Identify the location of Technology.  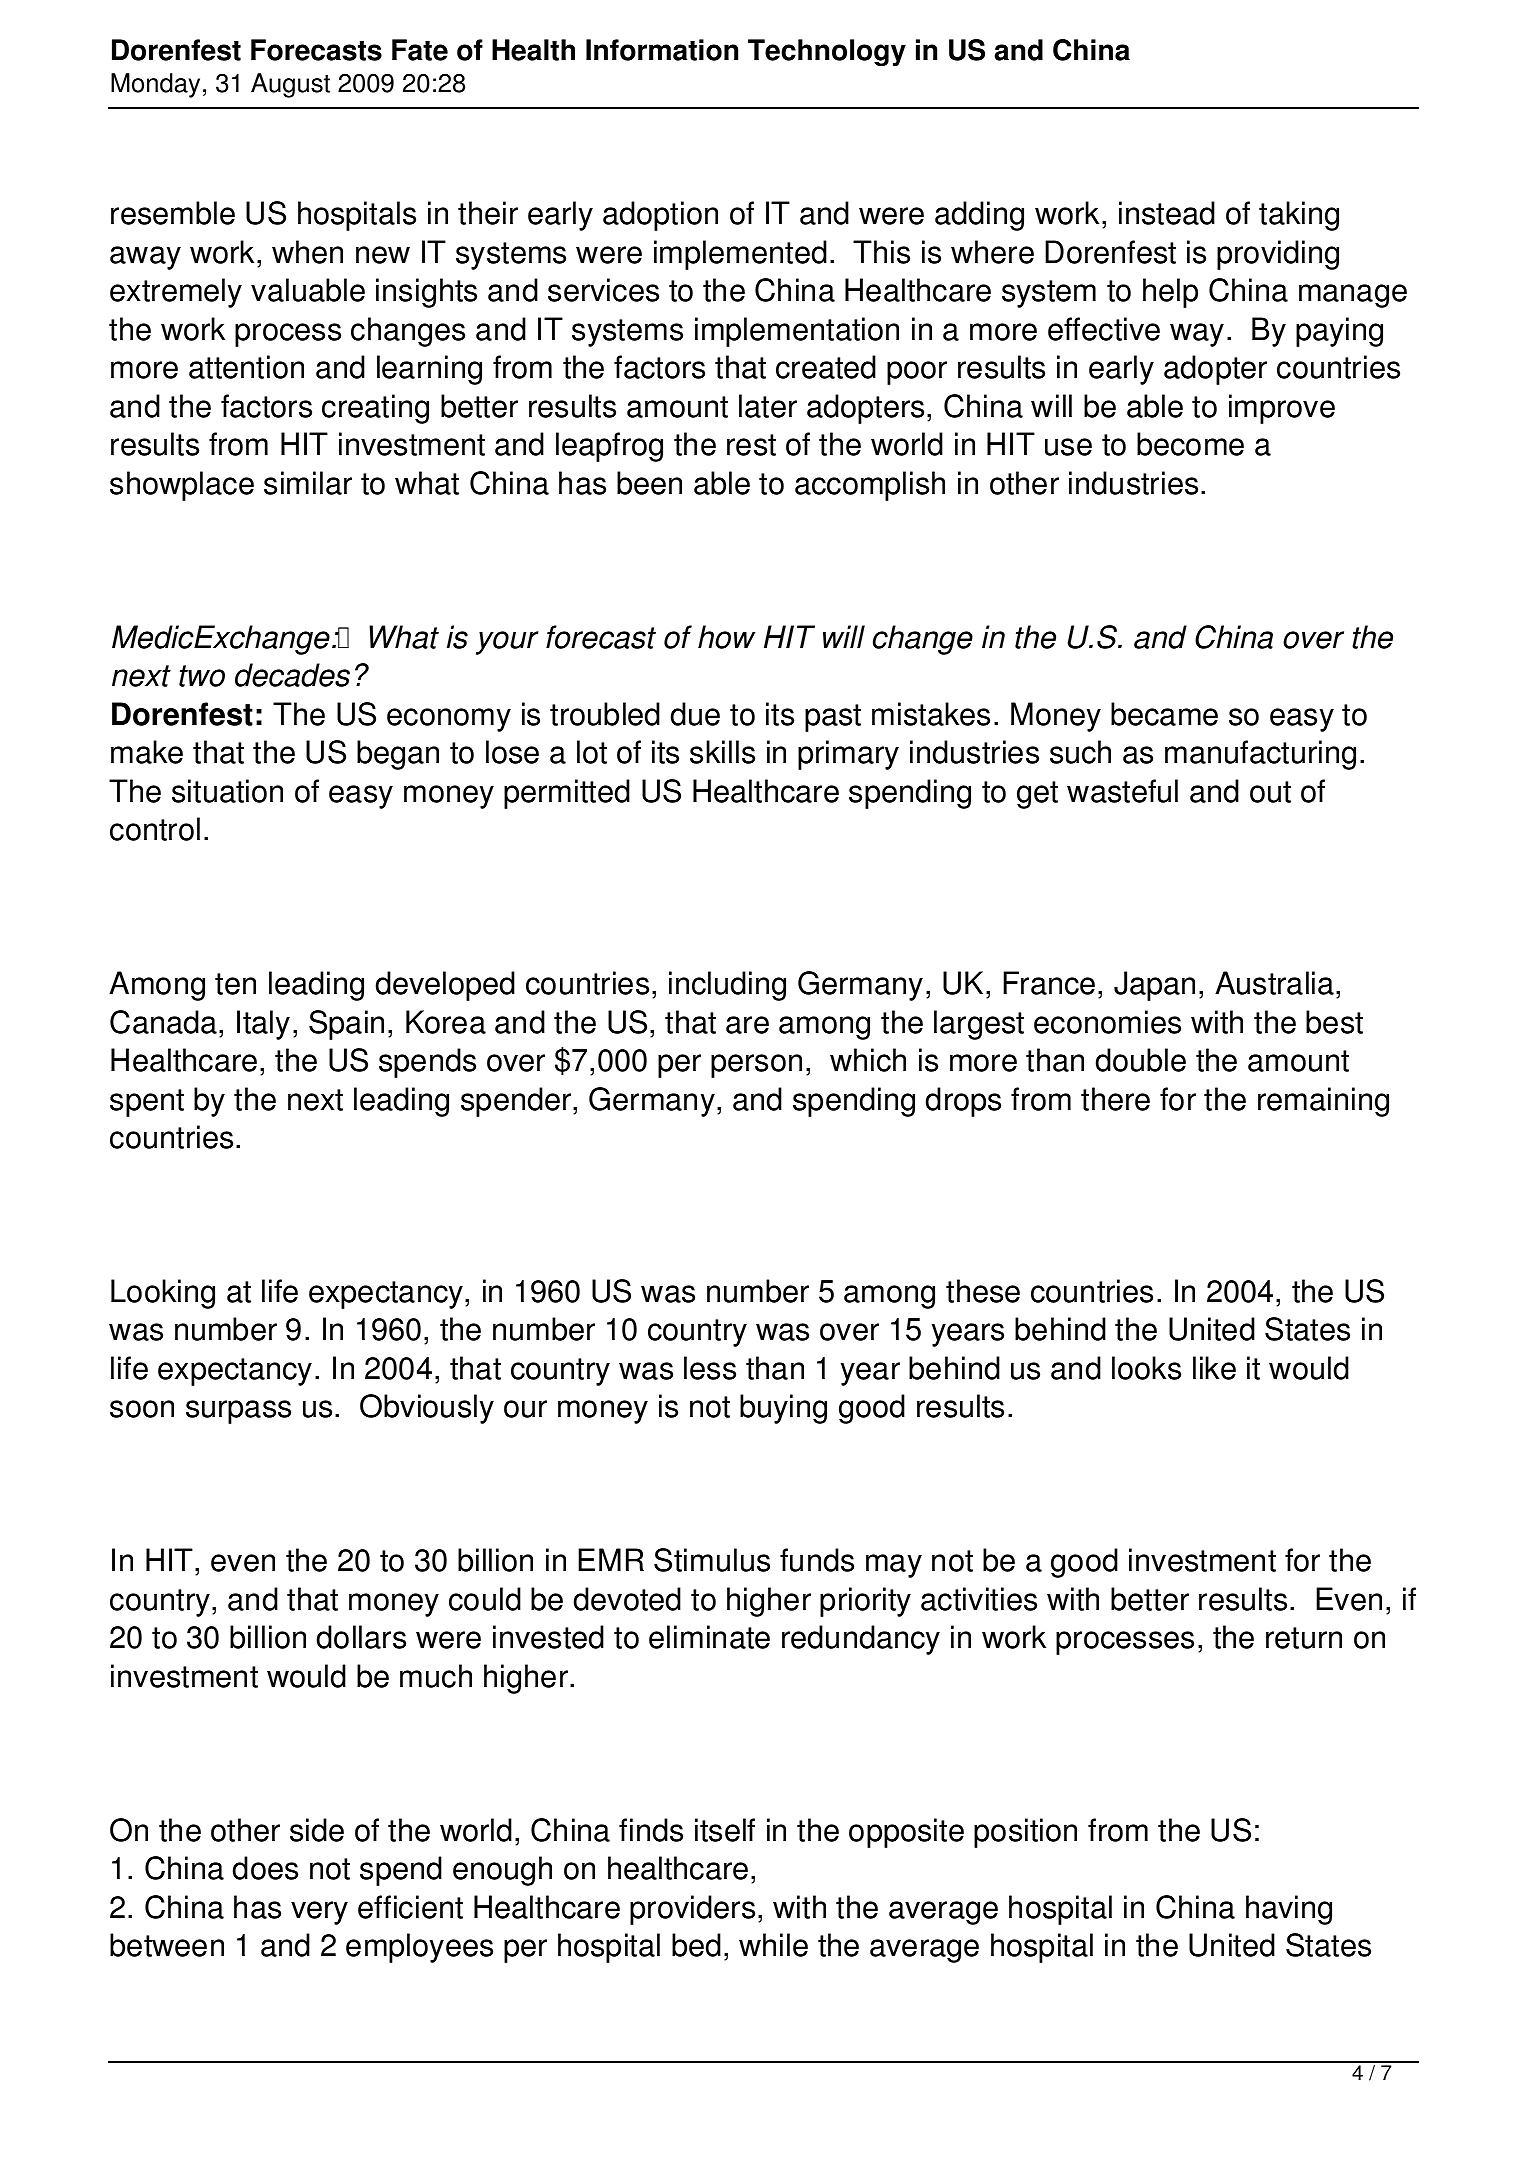
(827, 52).
